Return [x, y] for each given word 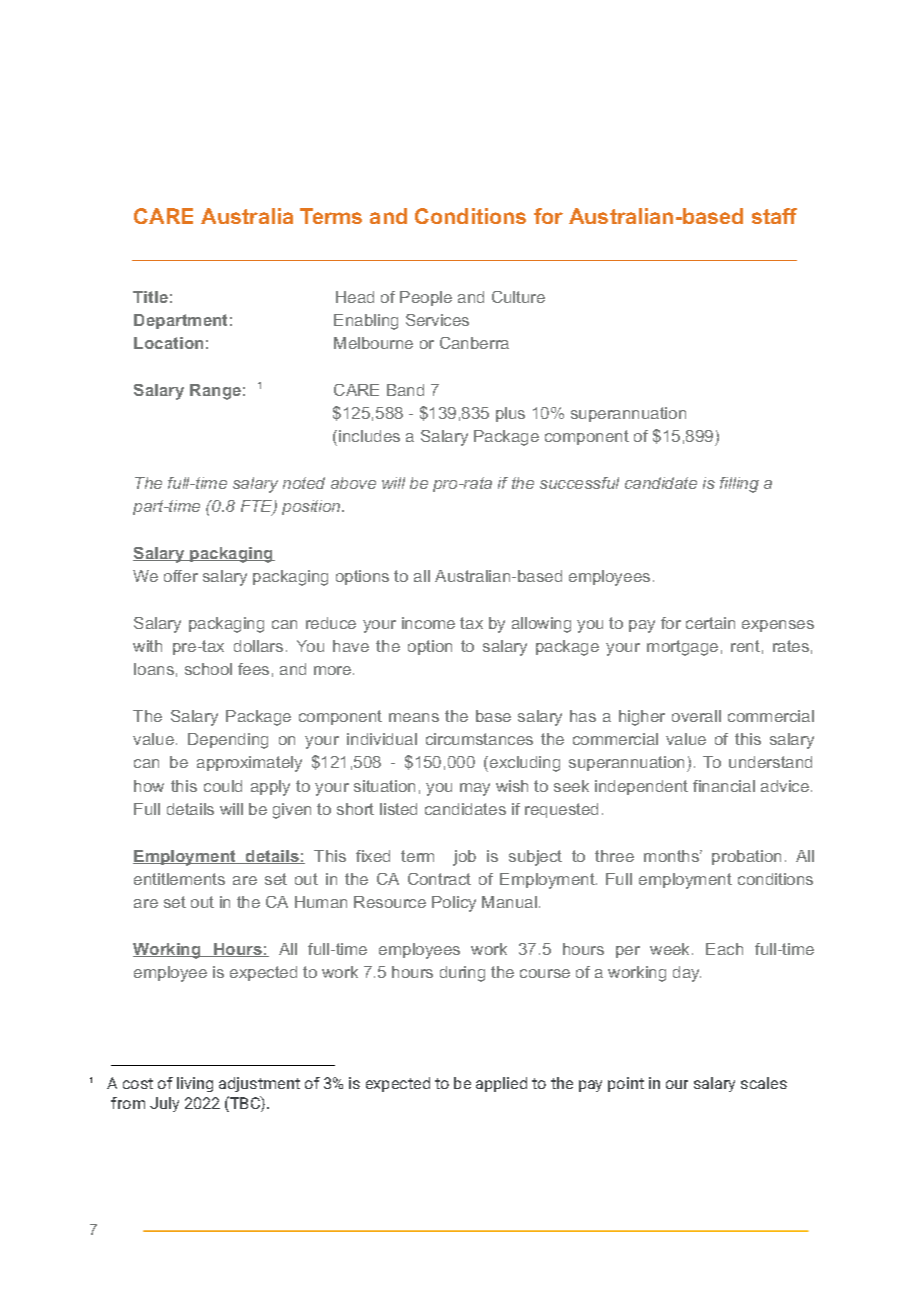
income [428, 623]
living [195, 1084]
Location [168, 343]
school [208, 669]
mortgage [682, 648]
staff [774, 216]
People [426, 298]
